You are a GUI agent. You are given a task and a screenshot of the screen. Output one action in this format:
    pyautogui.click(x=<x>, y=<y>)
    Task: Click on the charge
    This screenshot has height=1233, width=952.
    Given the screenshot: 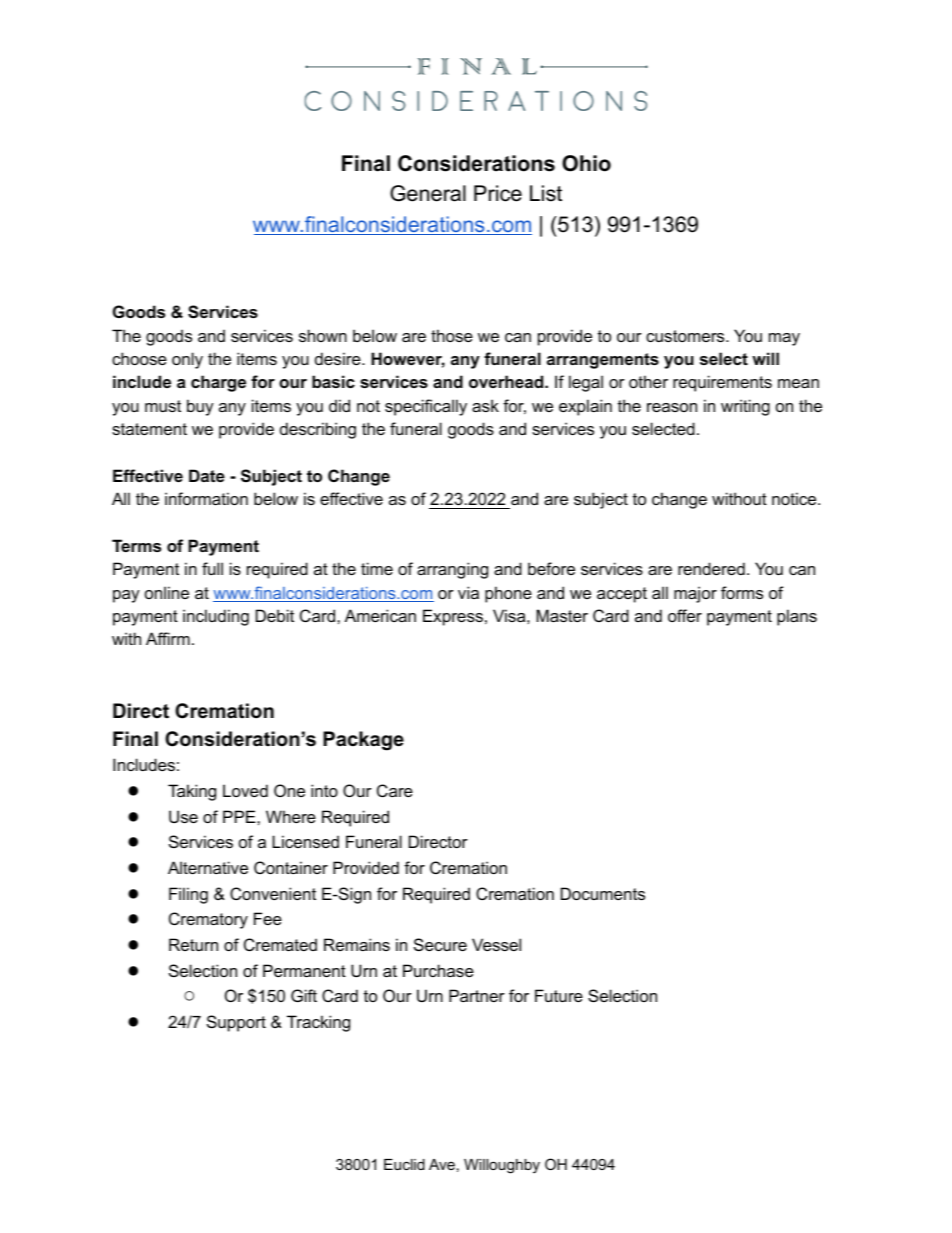 What is the action you would take?
    pyautogui.click(x=218, y=383)
